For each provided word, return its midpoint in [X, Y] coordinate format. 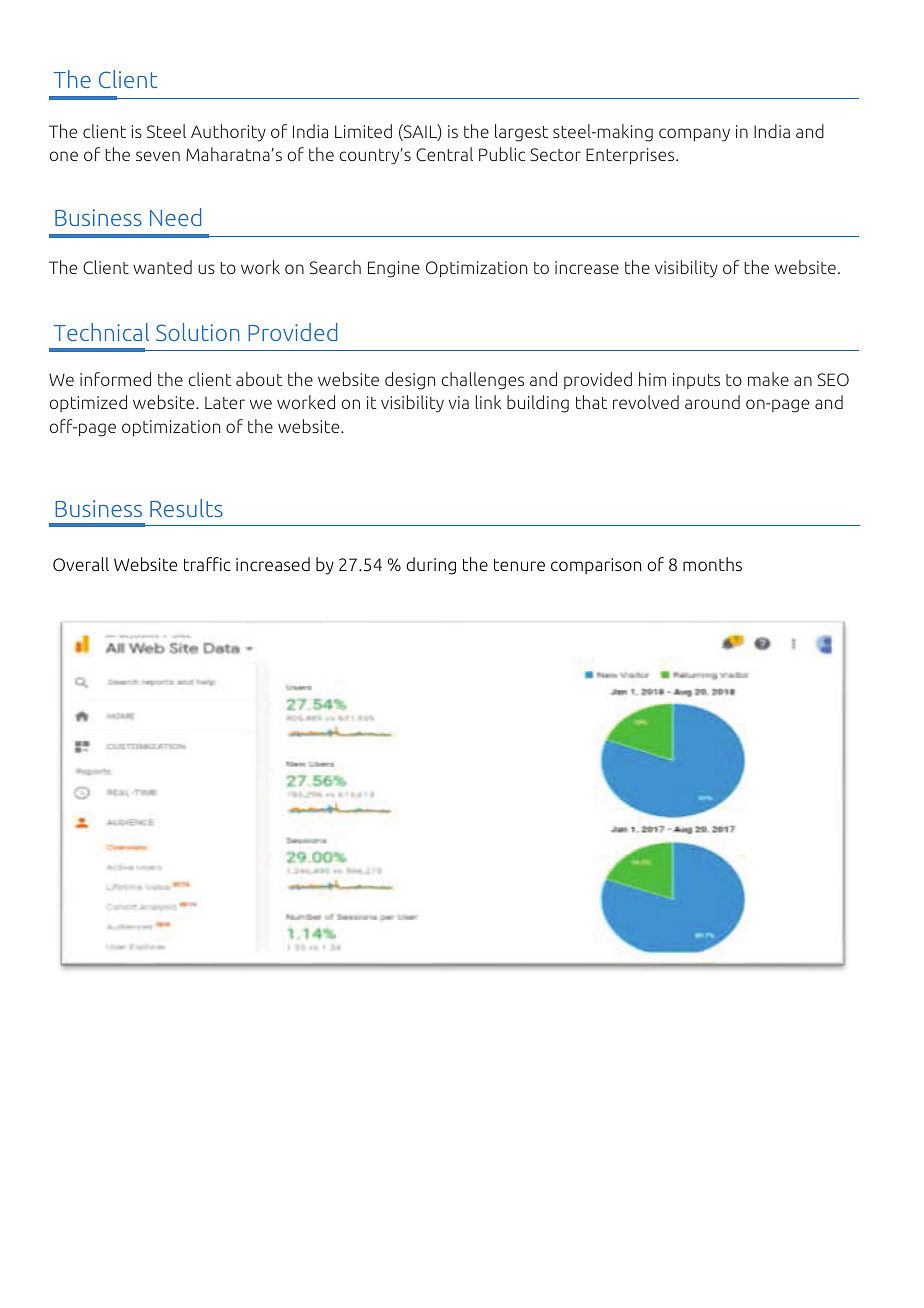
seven [158, 156]
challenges [482, 381]
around [712, 402]
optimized [88, 403]
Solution [198, 332]
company [694, 135]
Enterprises [631, 156]
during [431, 566]
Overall [81, 564]
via [459, 402]
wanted [162, 267]
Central [444, 154]
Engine [394, 269]
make [768, 379]
